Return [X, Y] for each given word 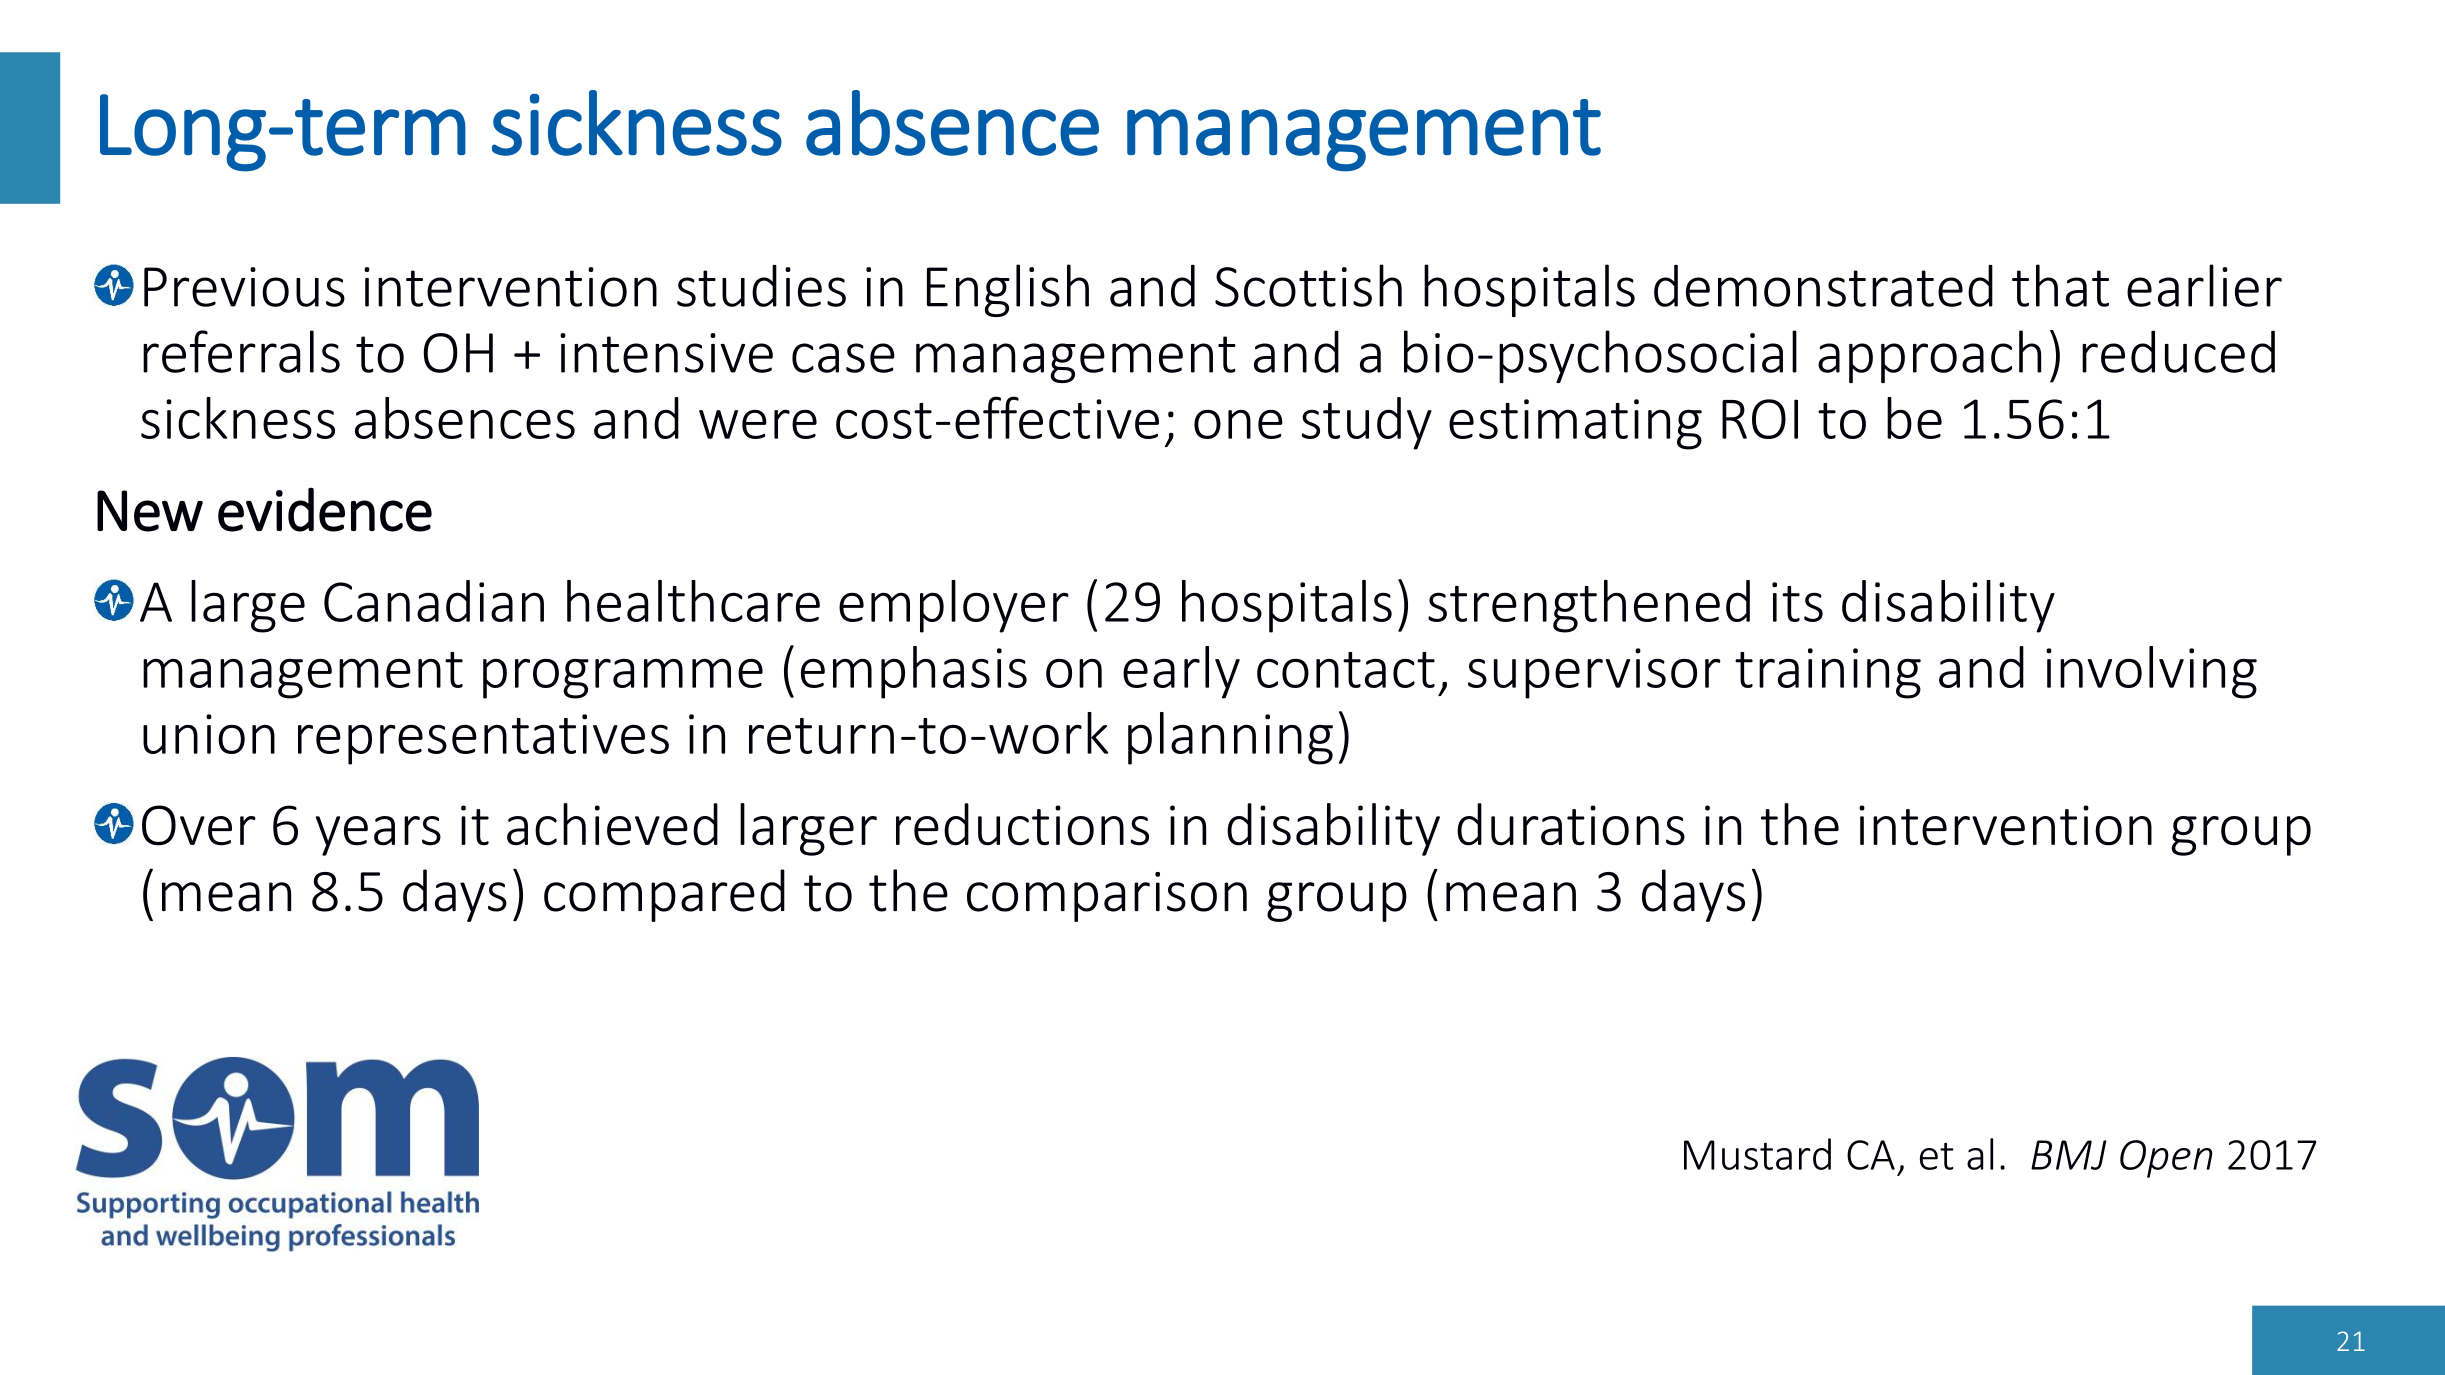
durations [1571, 824]
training [1828, 673]
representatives [483, 739]
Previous [244, 287]
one [1238, 424]
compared [664, 895]
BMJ [2068, 1155]
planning [1230, 738]
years [378, 836]
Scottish [1308, 285]
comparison [1107, 897]
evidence [325, 509]
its [1797, 602]
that [2060, 285]
